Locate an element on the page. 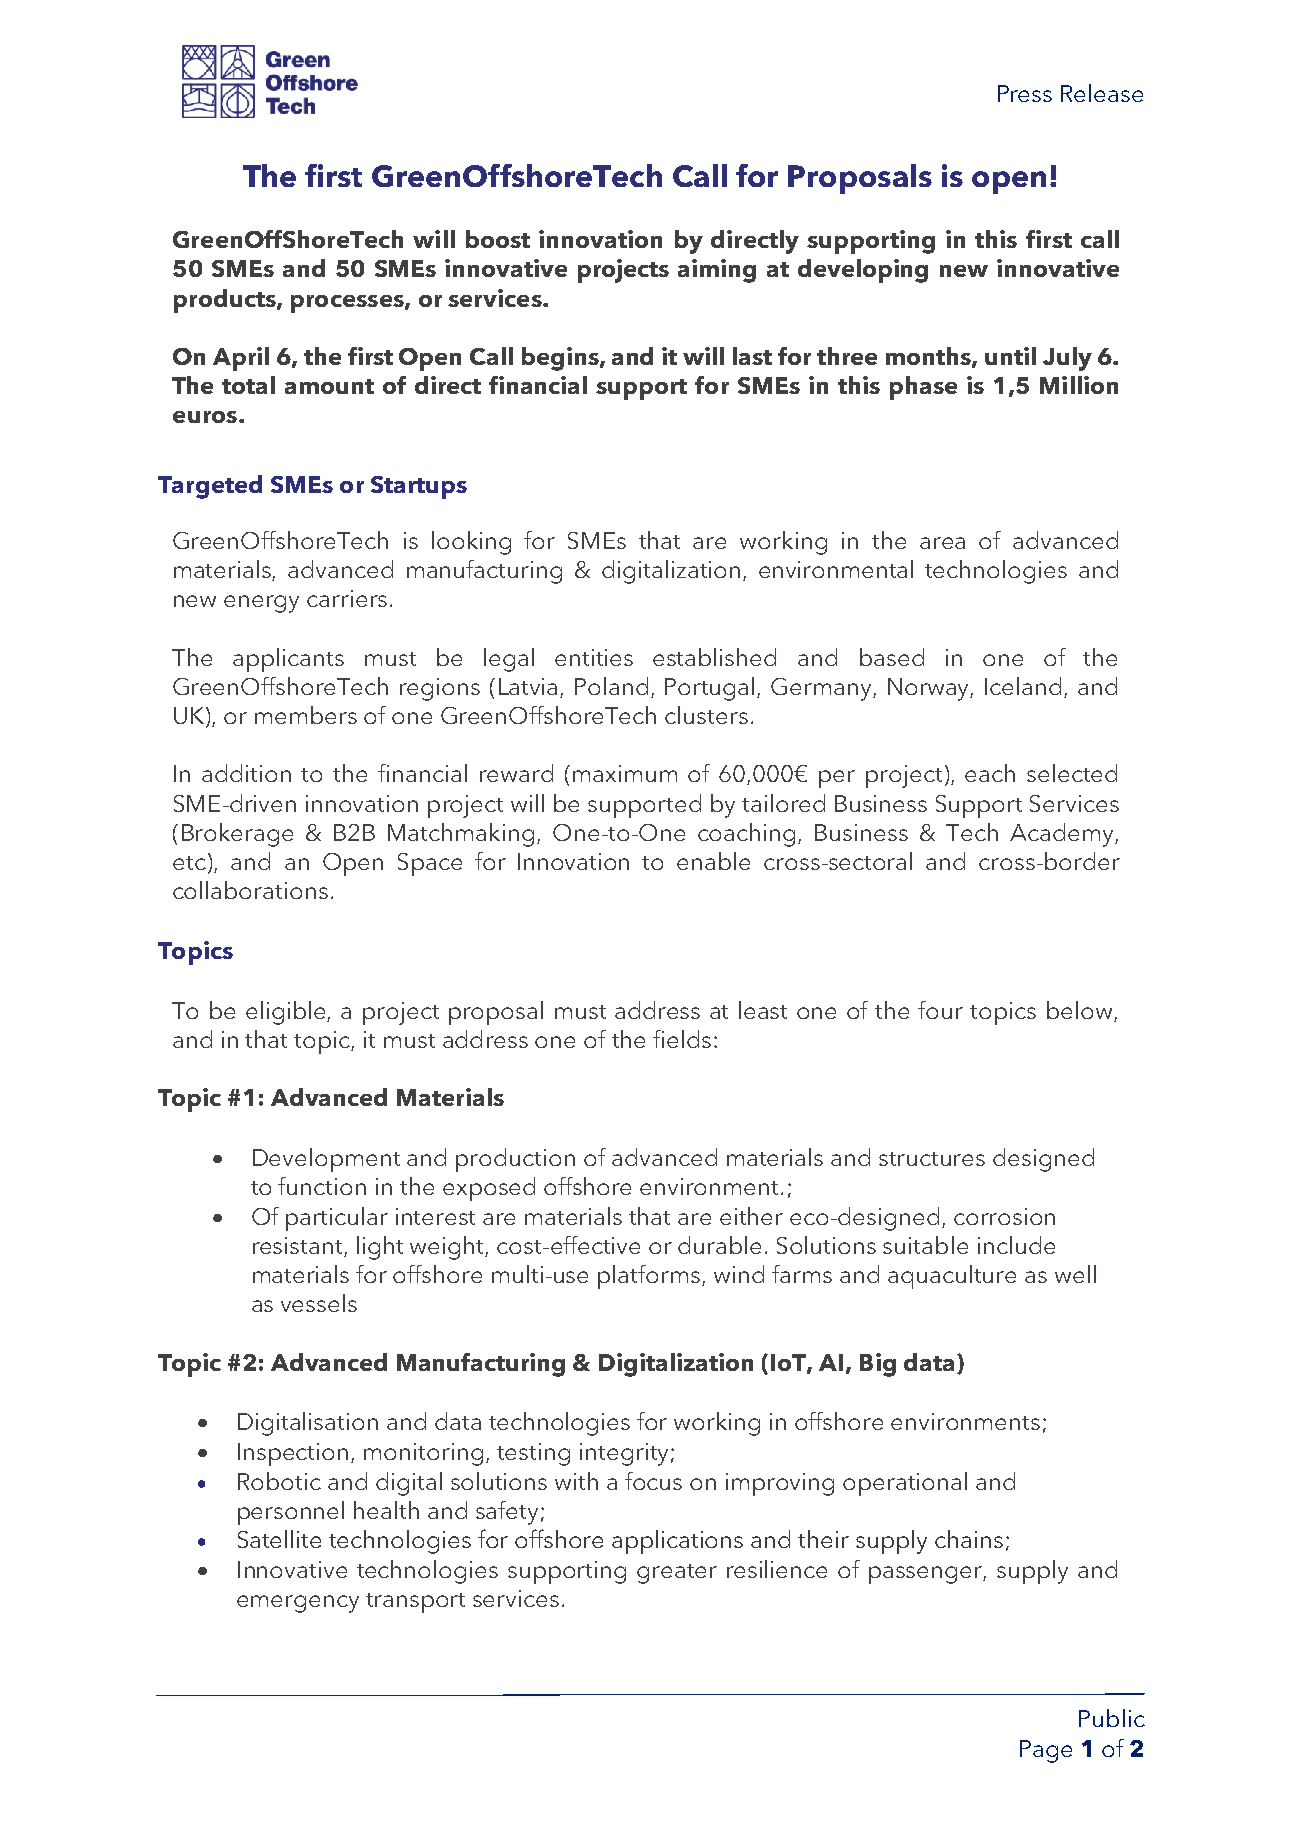 The height and width of the document is (1841, 1302). emergency is located at coordinates (298, 1604).
